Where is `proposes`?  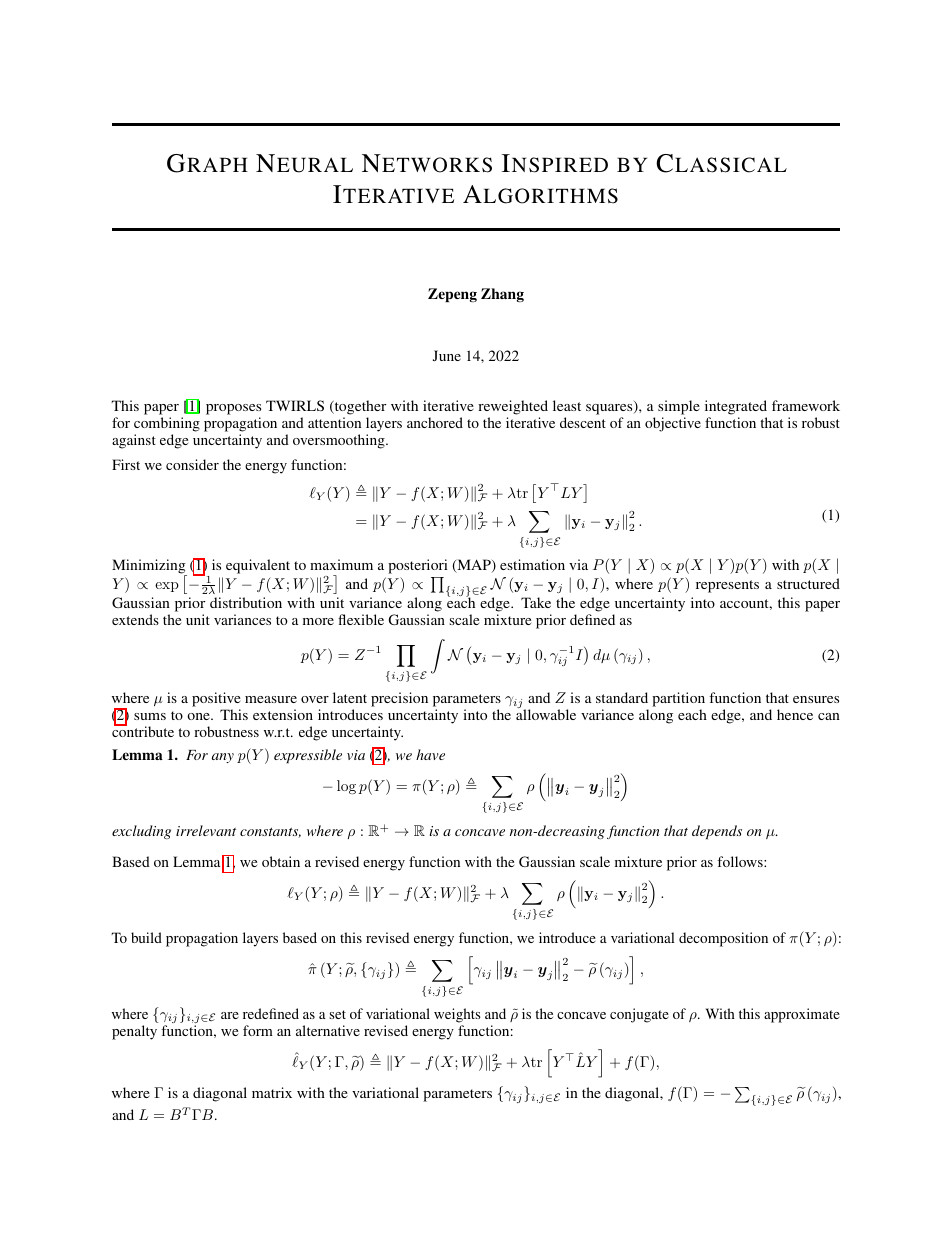
proposes is located at coordinates (233, 409).
